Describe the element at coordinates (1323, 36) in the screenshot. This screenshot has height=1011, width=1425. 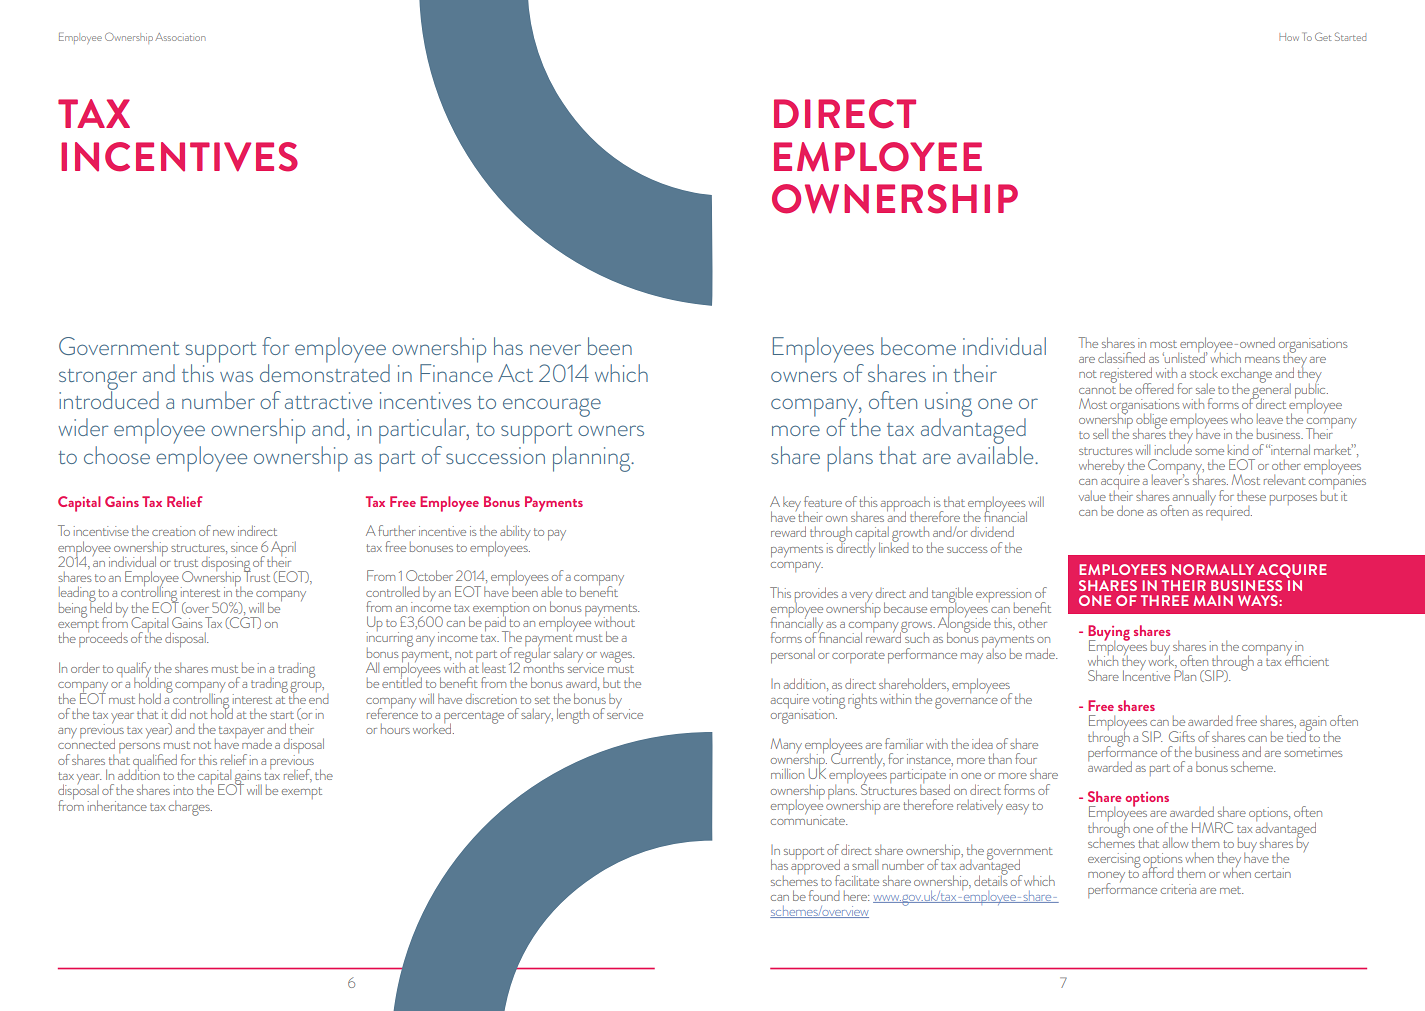
I see `Get` at that location.
